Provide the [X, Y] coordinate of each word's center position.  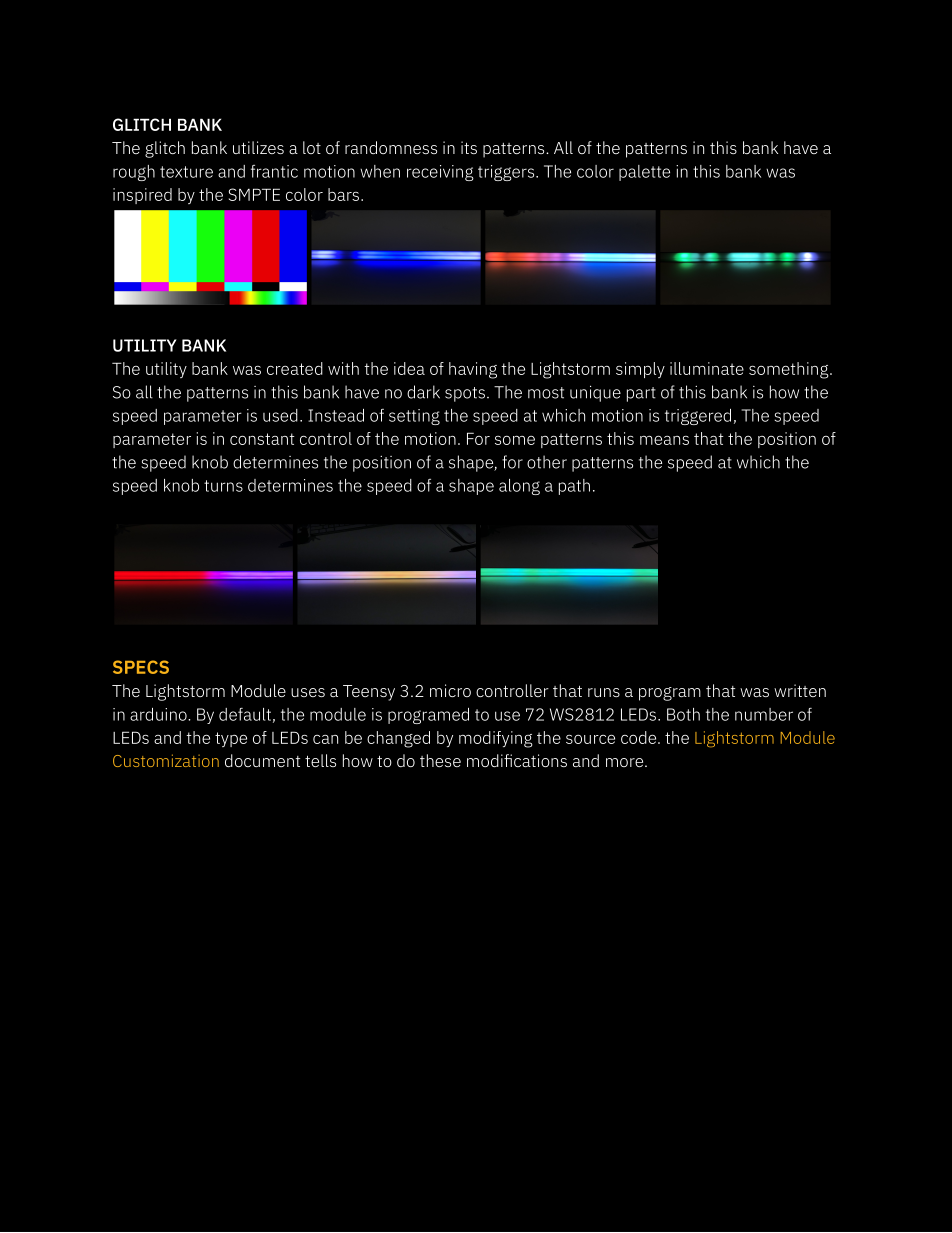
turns [223, 486]
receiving [440, 173]
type [231, 739]
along [519, 487]
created [295, 368]
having [473, 370]
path [574, 487]
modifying [496, 739]
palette [644, 173]
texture [186, 172]
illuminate [707, 368]
